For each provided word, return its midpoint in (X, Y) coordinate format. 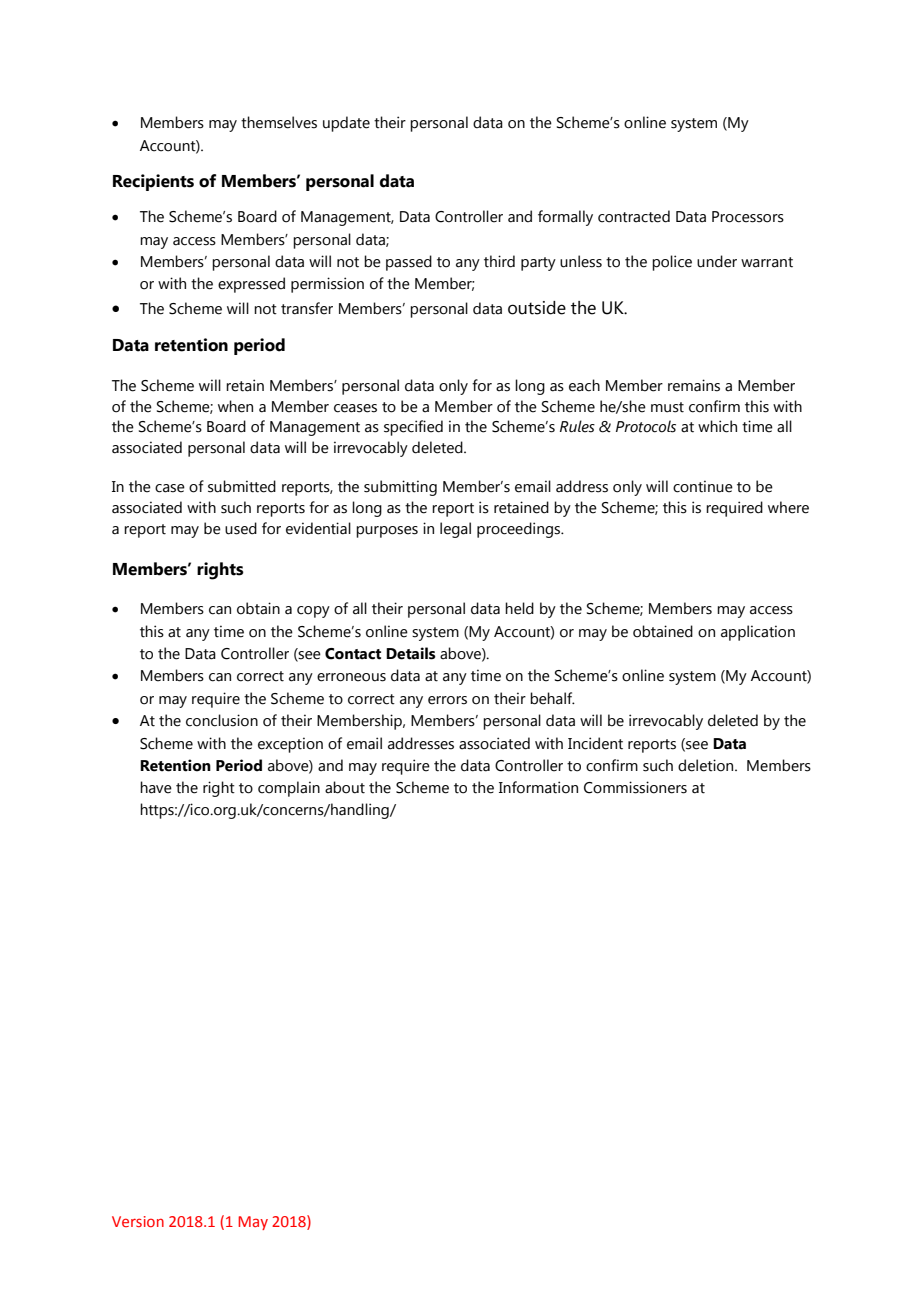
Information (538, 787)
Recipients (153, 182)
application (758, 633)
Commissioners (635, 787)
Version (138, 1221)
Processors (748, 217)
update (346, 124)
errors (447, 700)
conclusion (222, 720)
